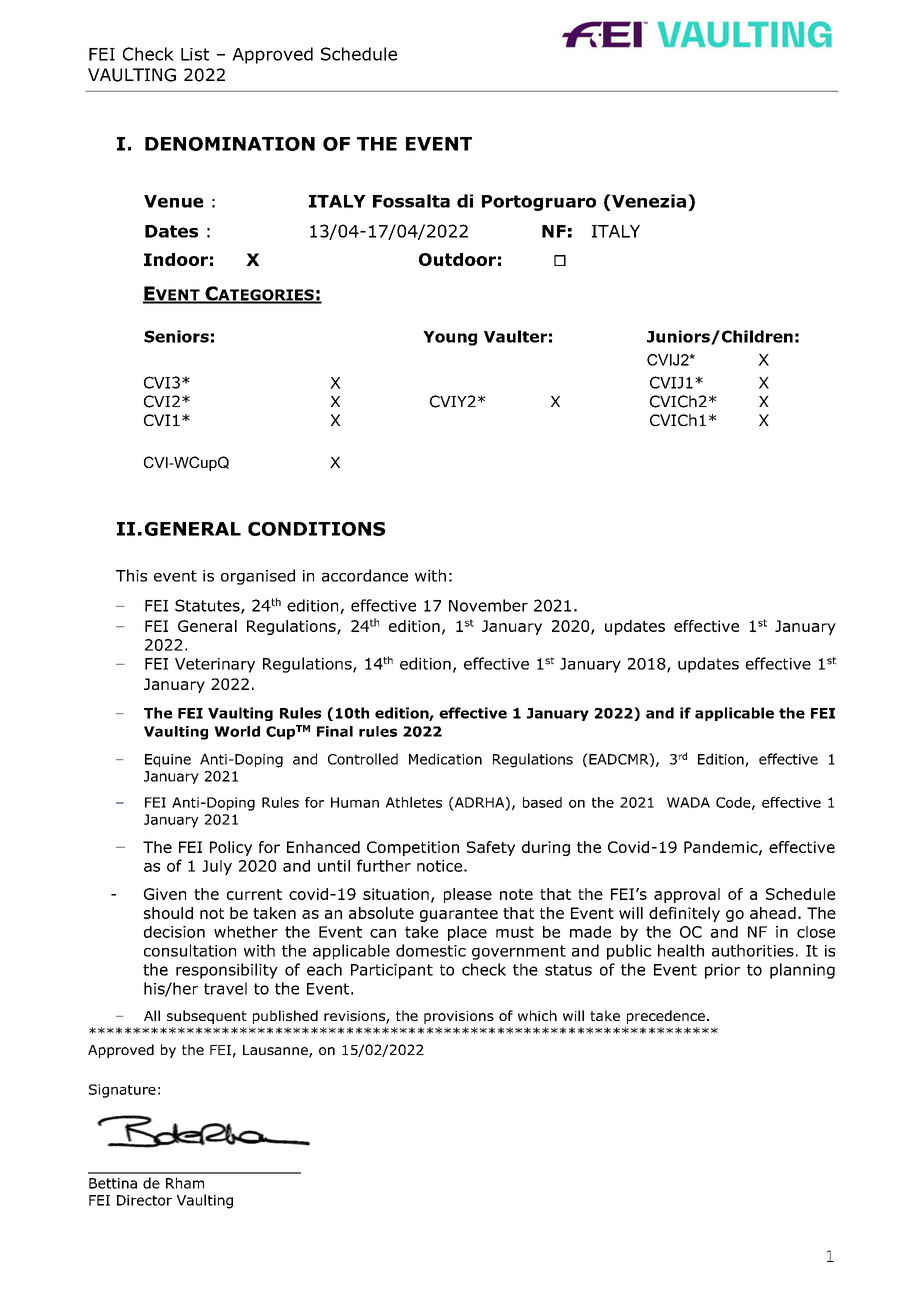  Describe the element at coordinates (688, 802) in the screenshot. I see `WADA` at that location.
